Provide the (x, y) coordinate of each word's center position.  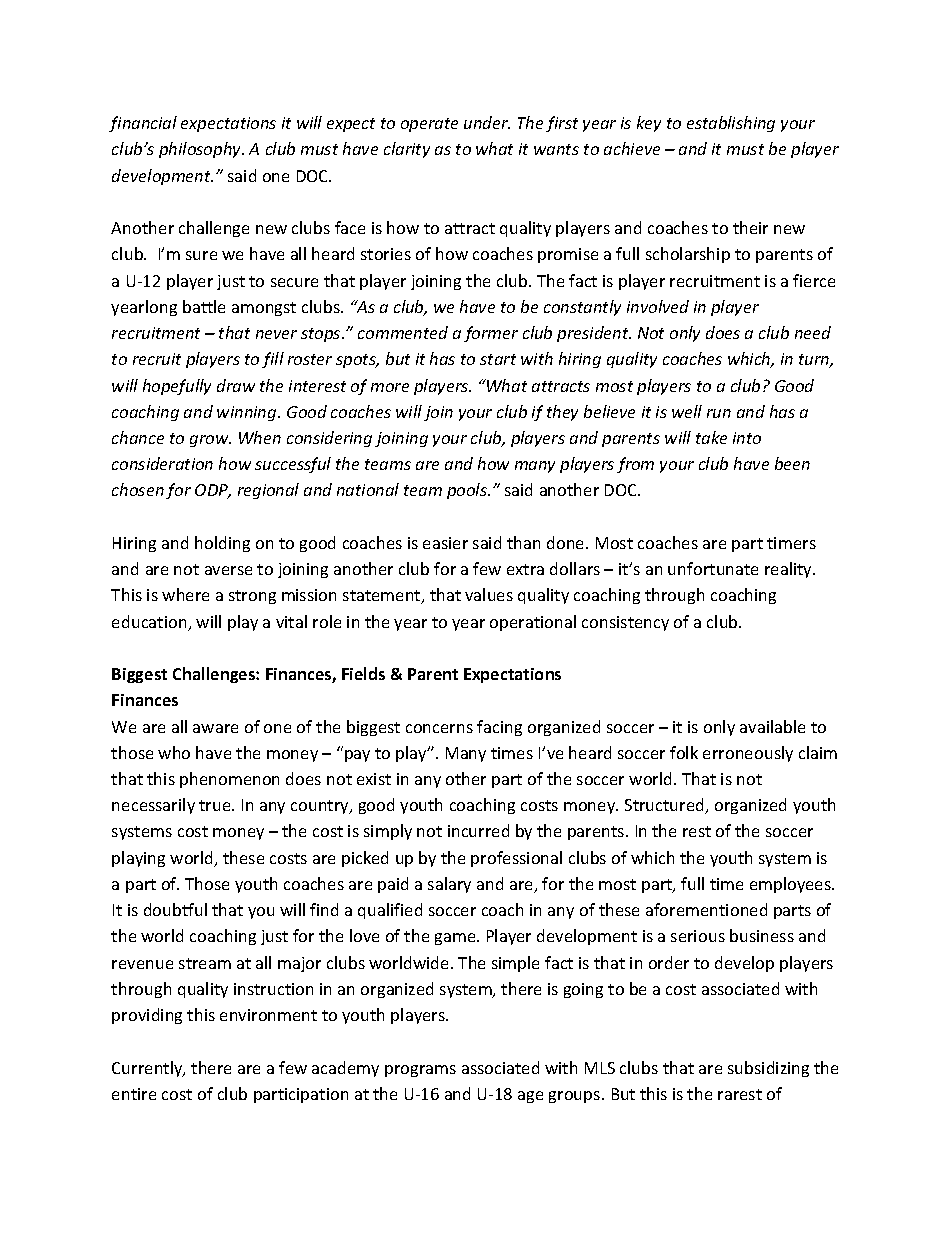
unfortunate (713, 568)
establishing (731, 124)
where (185, 594)
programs (420, 1071)
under (487, 122)
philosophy (201, 150)
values (489, 594)
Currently (148, 1069)
